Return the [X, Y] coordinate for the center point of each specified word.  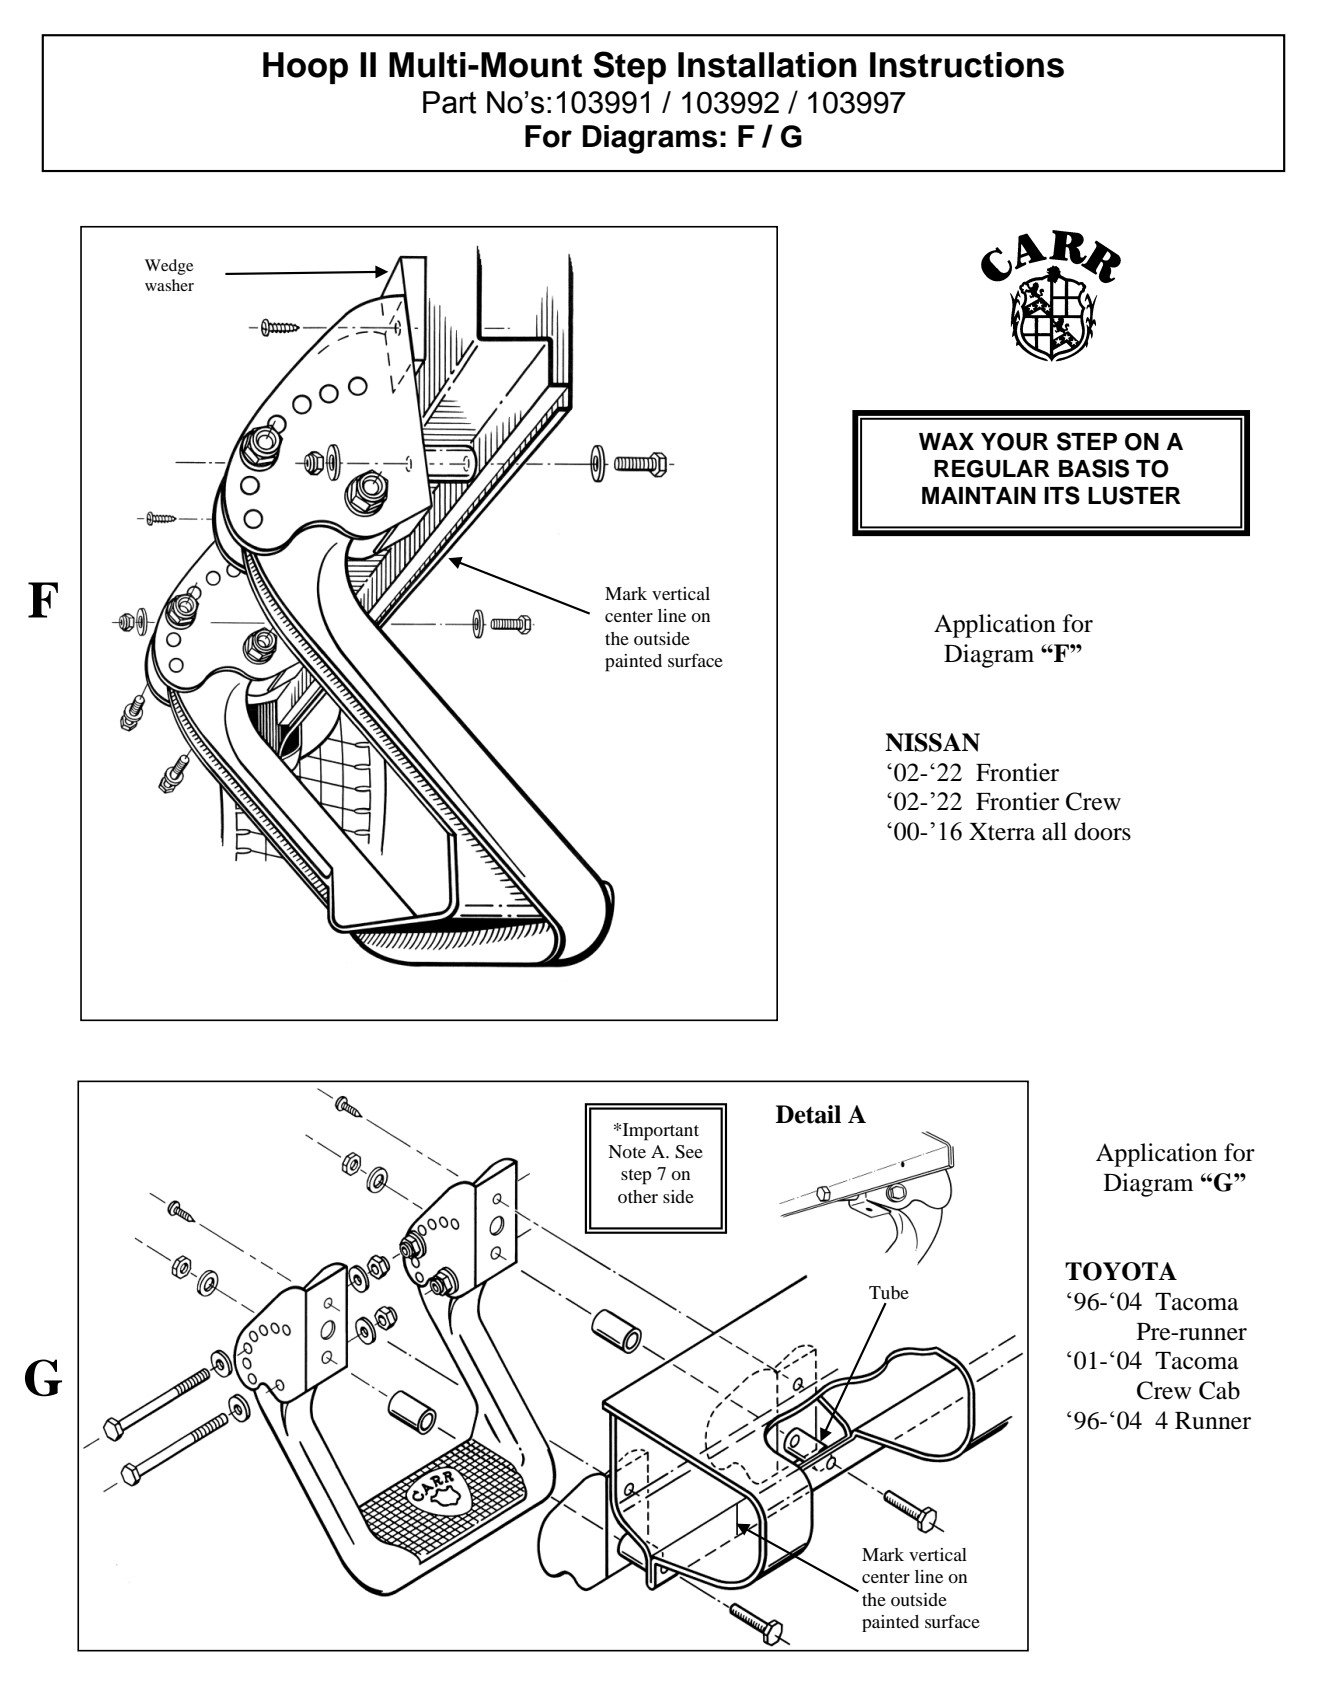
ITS [1062, 495]
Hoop [305, 68]
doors [1102, 831]
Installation [767, 65]
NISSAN [932, 742]
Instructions [967, 65]
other [638, 1196]
